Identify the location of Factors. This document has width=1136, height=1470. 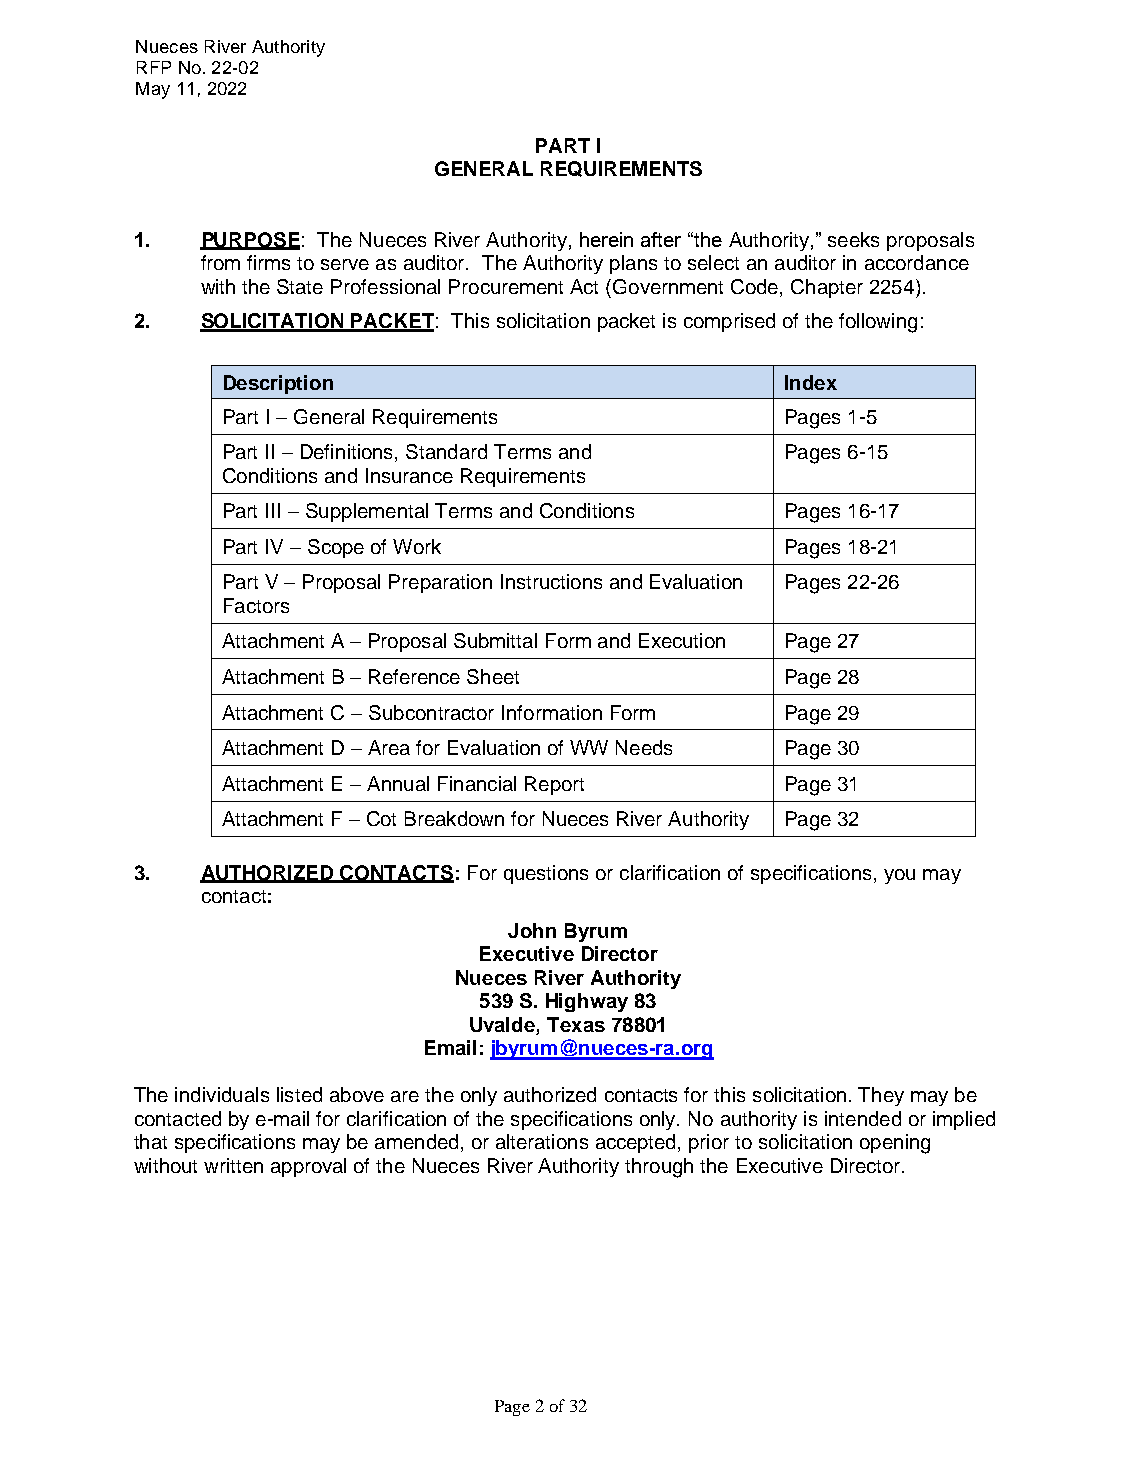
(256, 605).
